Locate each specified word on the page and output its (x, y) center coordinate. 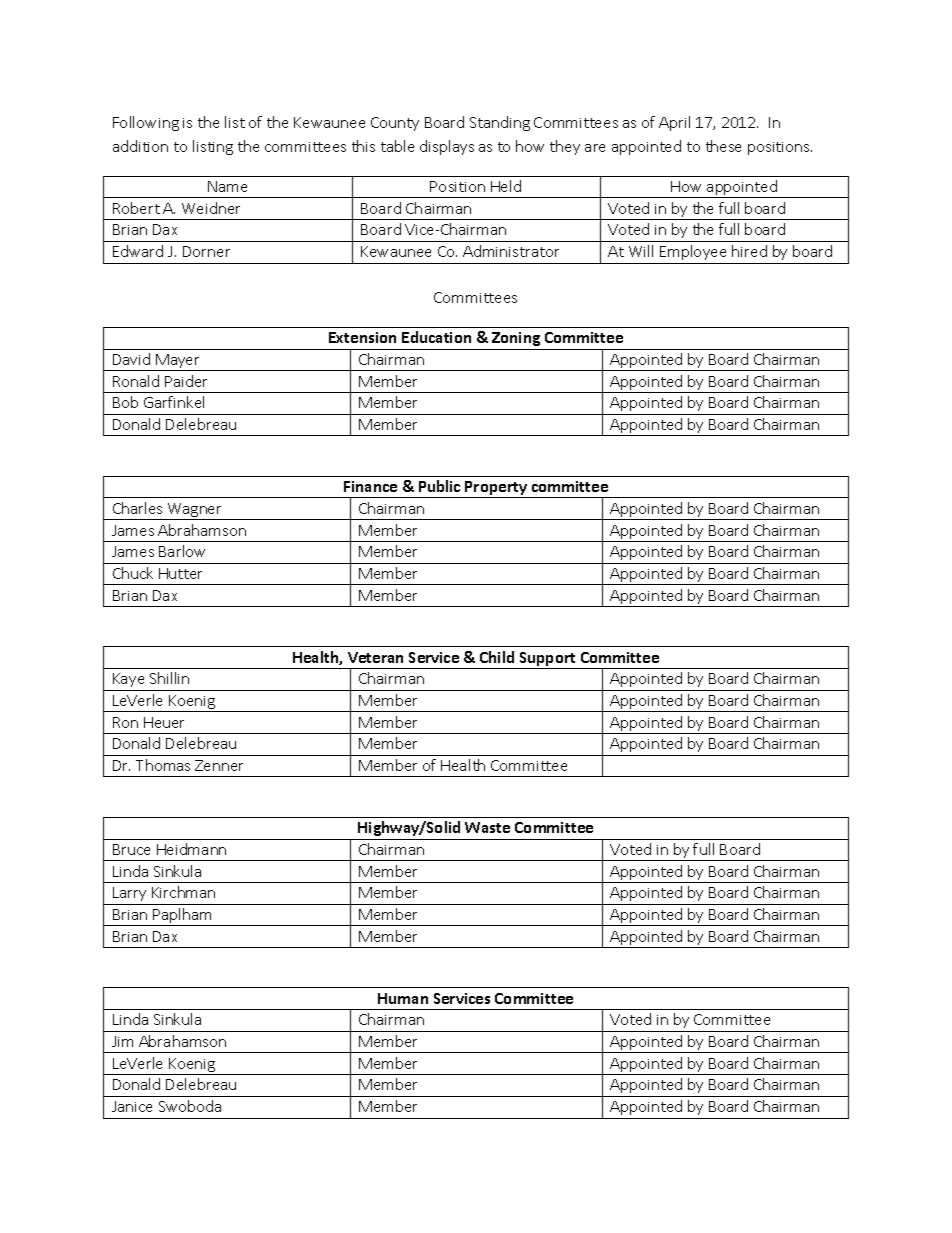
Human (403, 998)
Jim (122, 1041)
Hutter (180, 573)
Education (436, 337)
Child (497, 657)
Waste (487, 827)
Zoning (516, 339)
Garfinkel (174, 402)
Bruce (131, 849)
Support (548, 660)
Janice (132, 1106)
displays (447, 147)
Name (227, 186)
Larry (129, 894)
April (674, 123)
